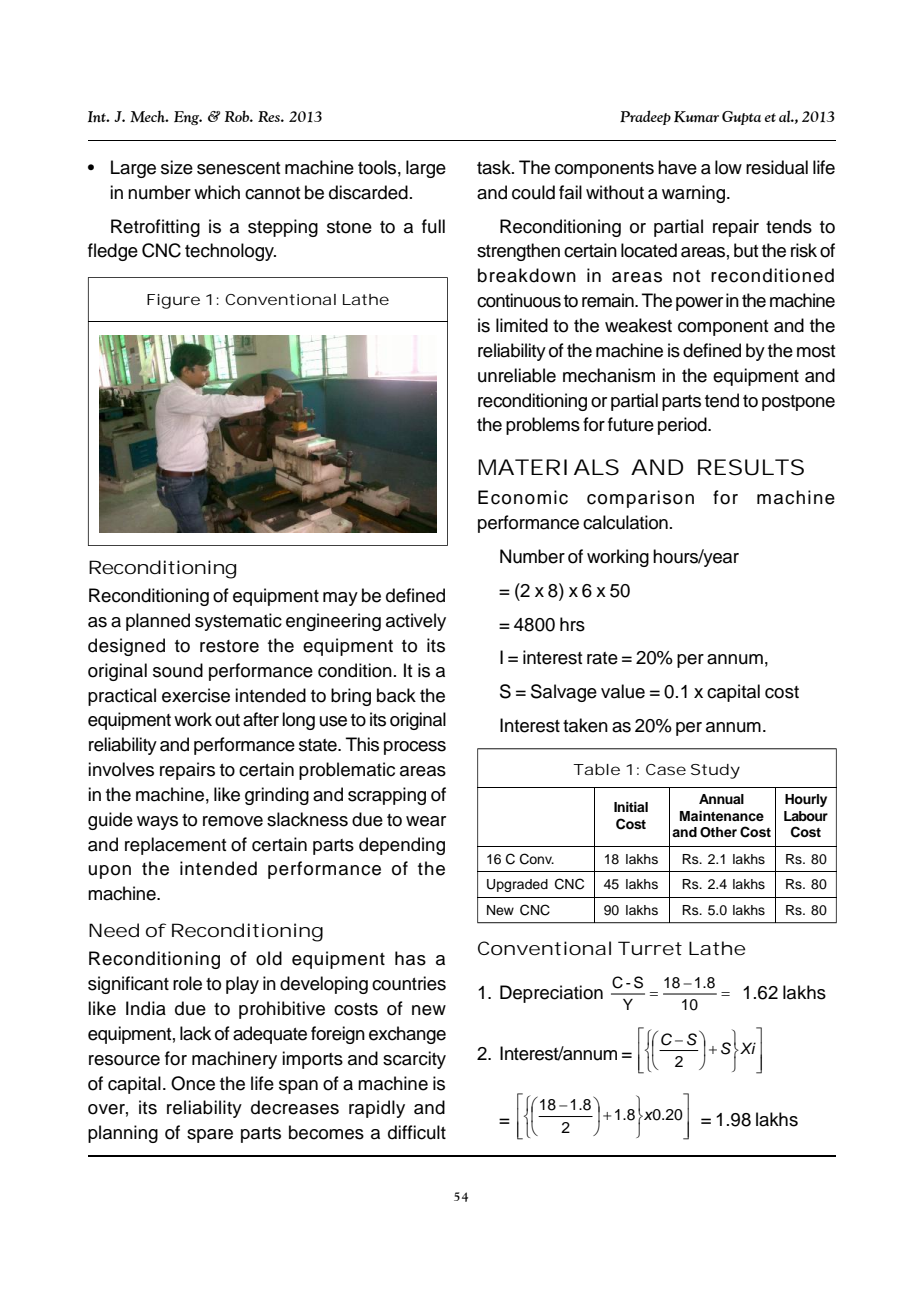 The width and height of the image is (924, 1308). I want to click on Turret, so click(650, 948).
